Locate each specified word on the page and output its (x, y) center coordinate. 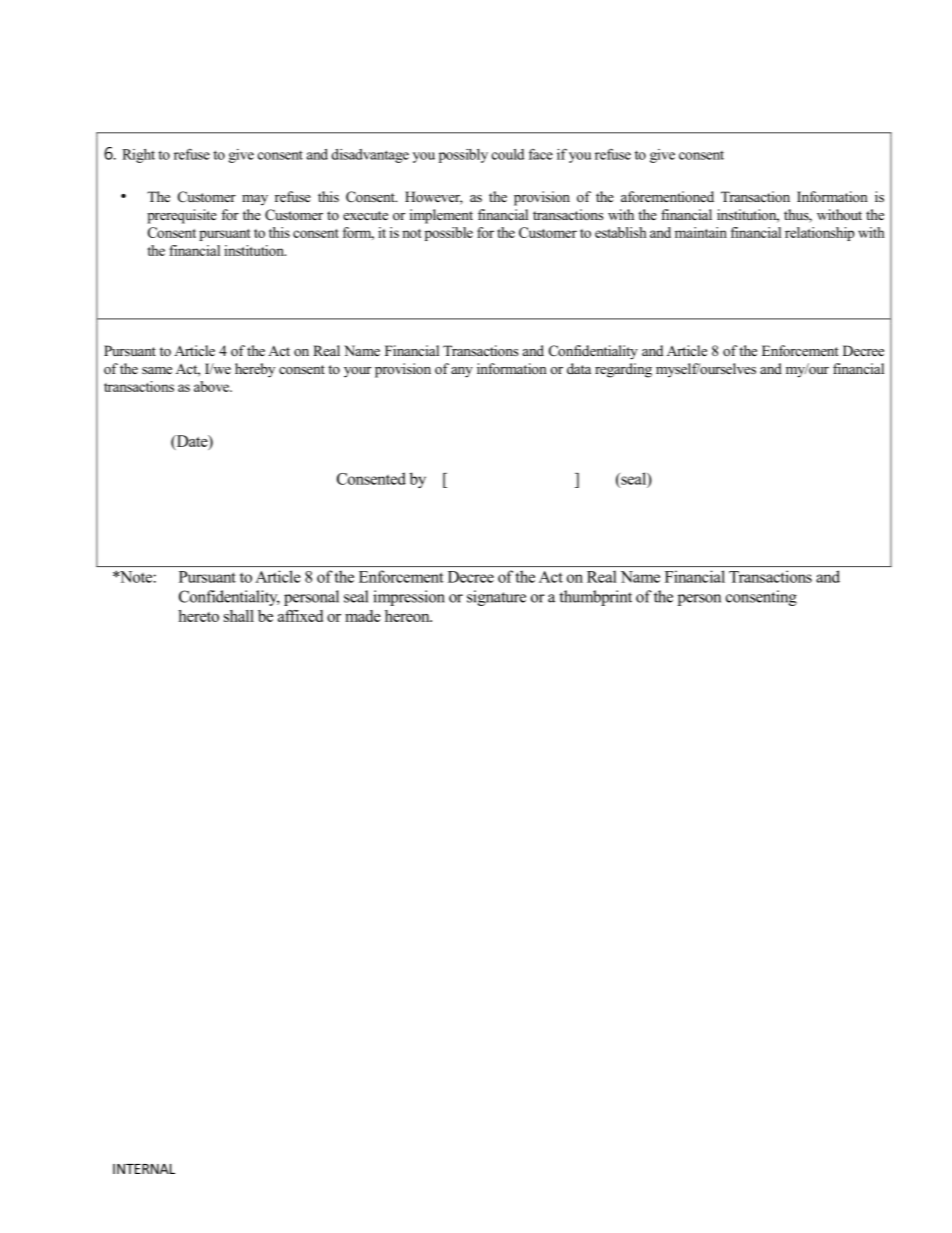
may (255, 200)
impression (409, 598)
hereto (198, 616)
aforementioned (667, 196)
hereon (408, 616)
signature (496, 598)
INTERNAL (144, 1169)
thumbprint (596, 598)
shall (239, 616)
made (363, 616)
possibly (463, 156)
